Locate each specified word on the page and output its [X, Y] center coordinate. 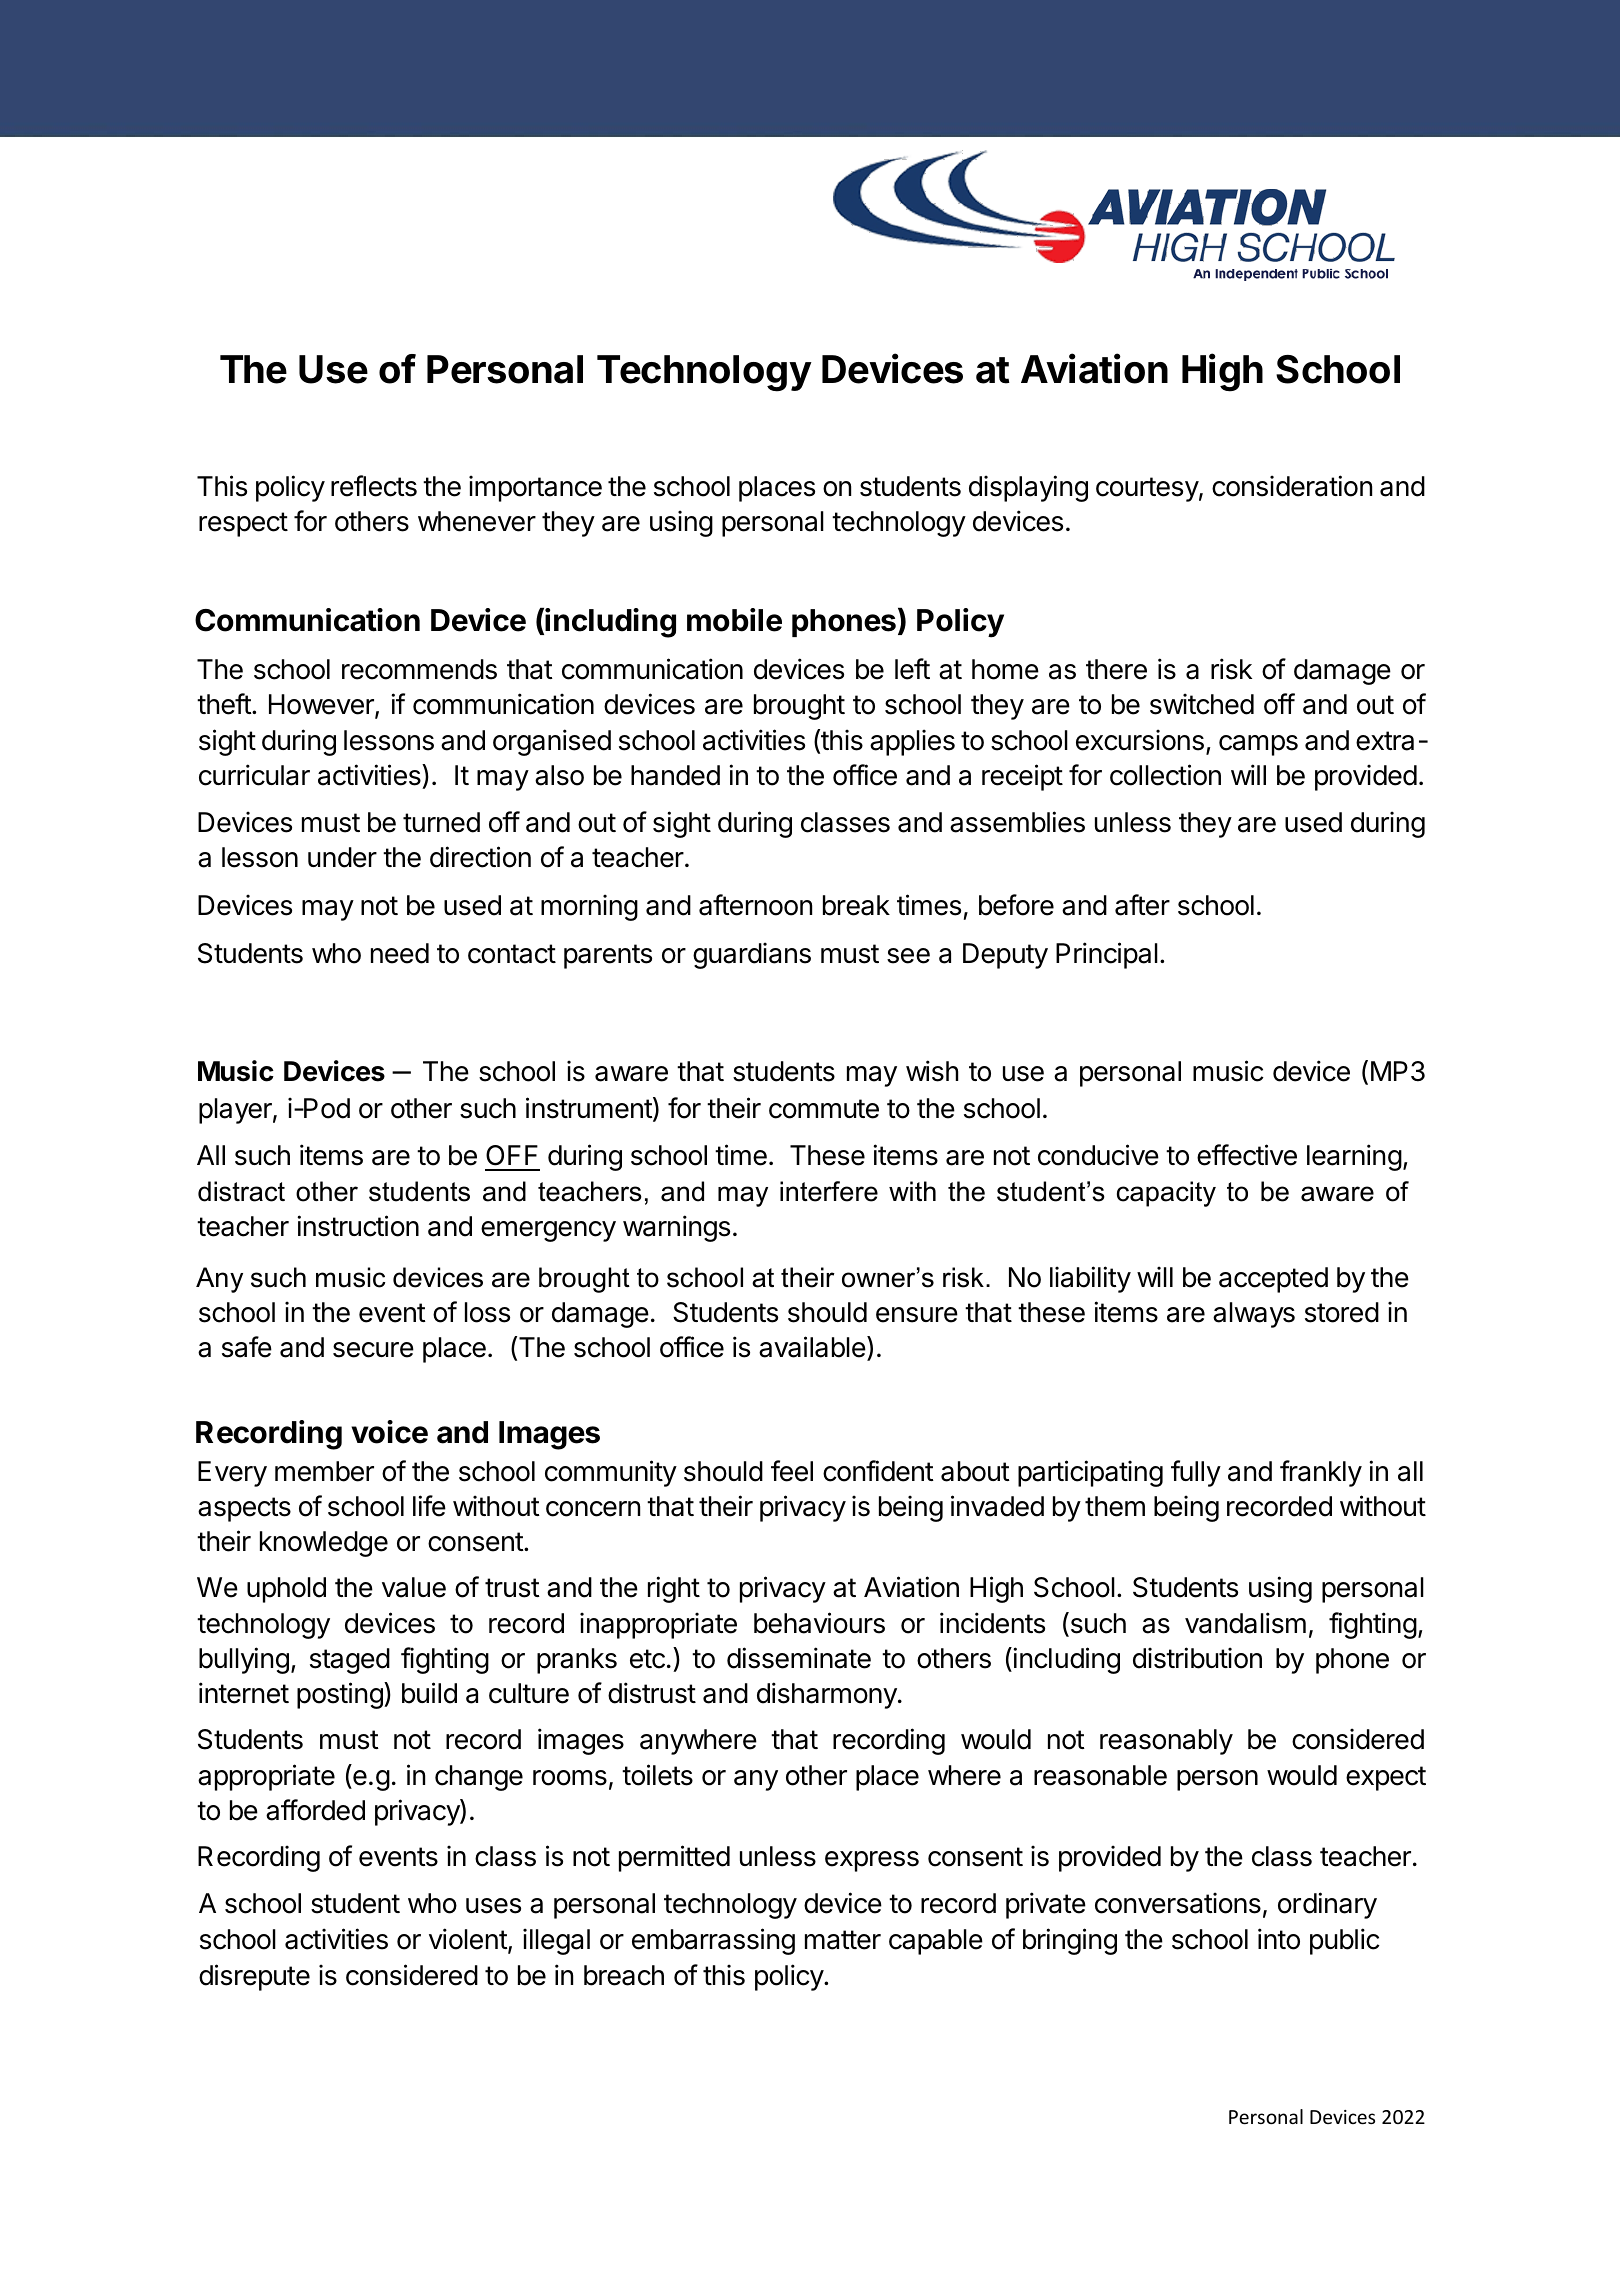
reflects [374, 486]
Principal [1107, 955]
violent [469, 1940]
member [324, 1471]
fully [1196, 1473]
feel [792, 1471]
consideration [1292, 486]
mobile [734, 620]
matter [843, 1940]
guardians [752, 955]
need [400, 953]
